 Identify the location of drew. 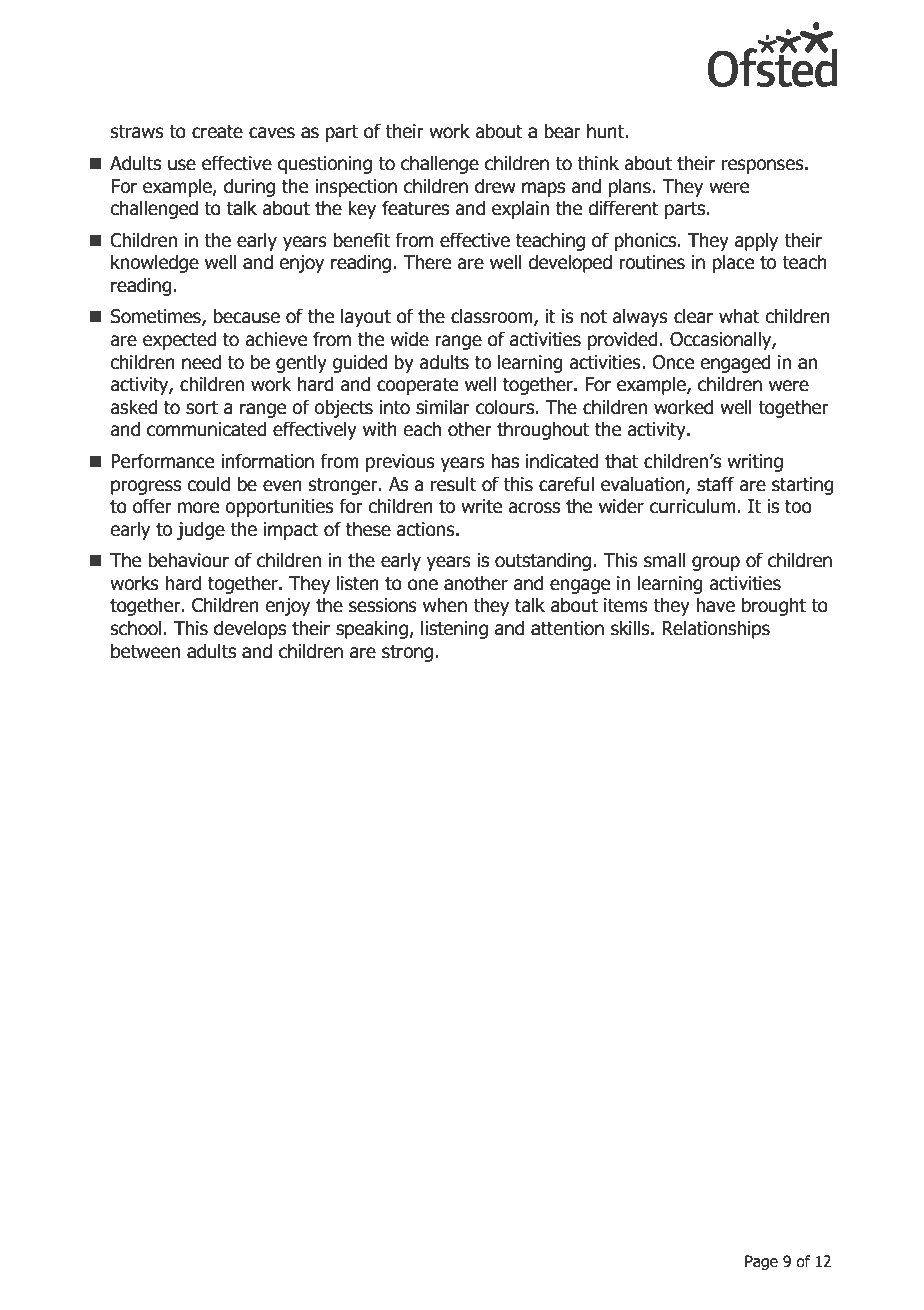
(495, 186).
